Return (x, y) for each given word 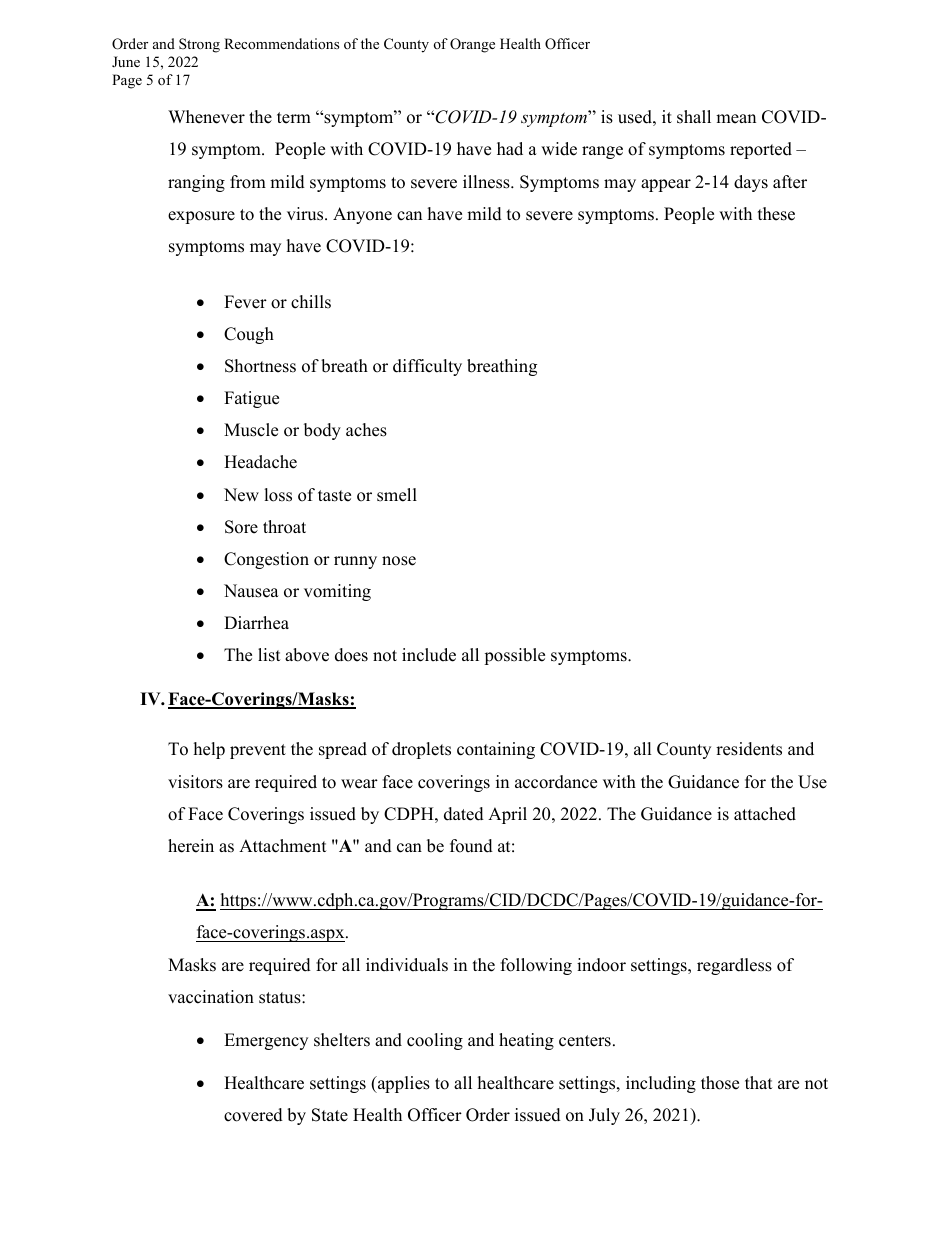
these (776, 214)
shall (694, 117)
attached (765, 814)
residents (749, 749)
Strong (199, 45)
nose (399, 561)
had (510, 149)
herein (191, 846)
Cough (249, 335)
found (471, 846)
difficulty (427, 367)
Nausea (251, 591)
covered (253, 1115)
